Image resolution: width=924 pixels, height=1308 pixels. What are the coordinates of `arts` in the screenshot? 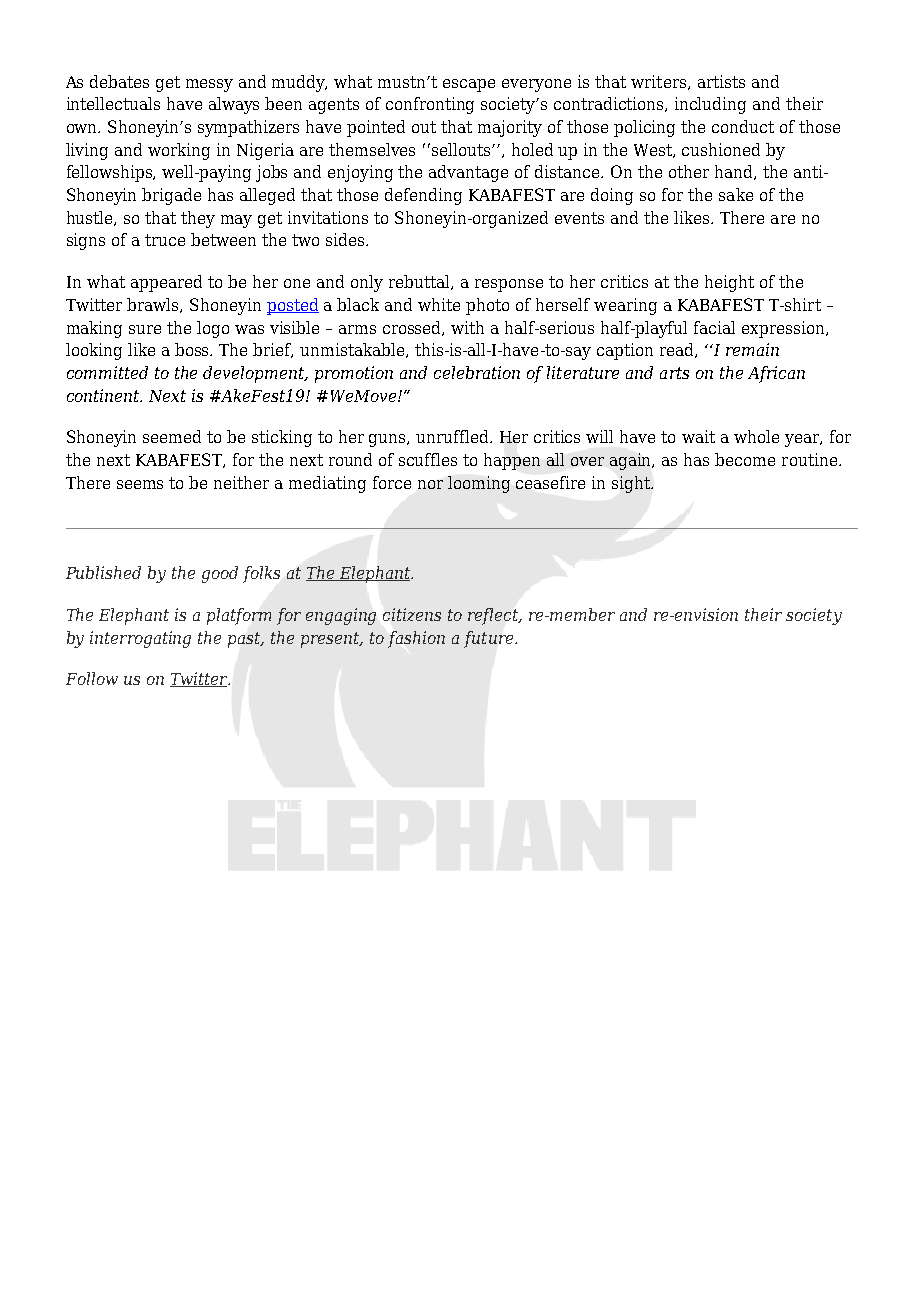 It's located at (674, 373).
